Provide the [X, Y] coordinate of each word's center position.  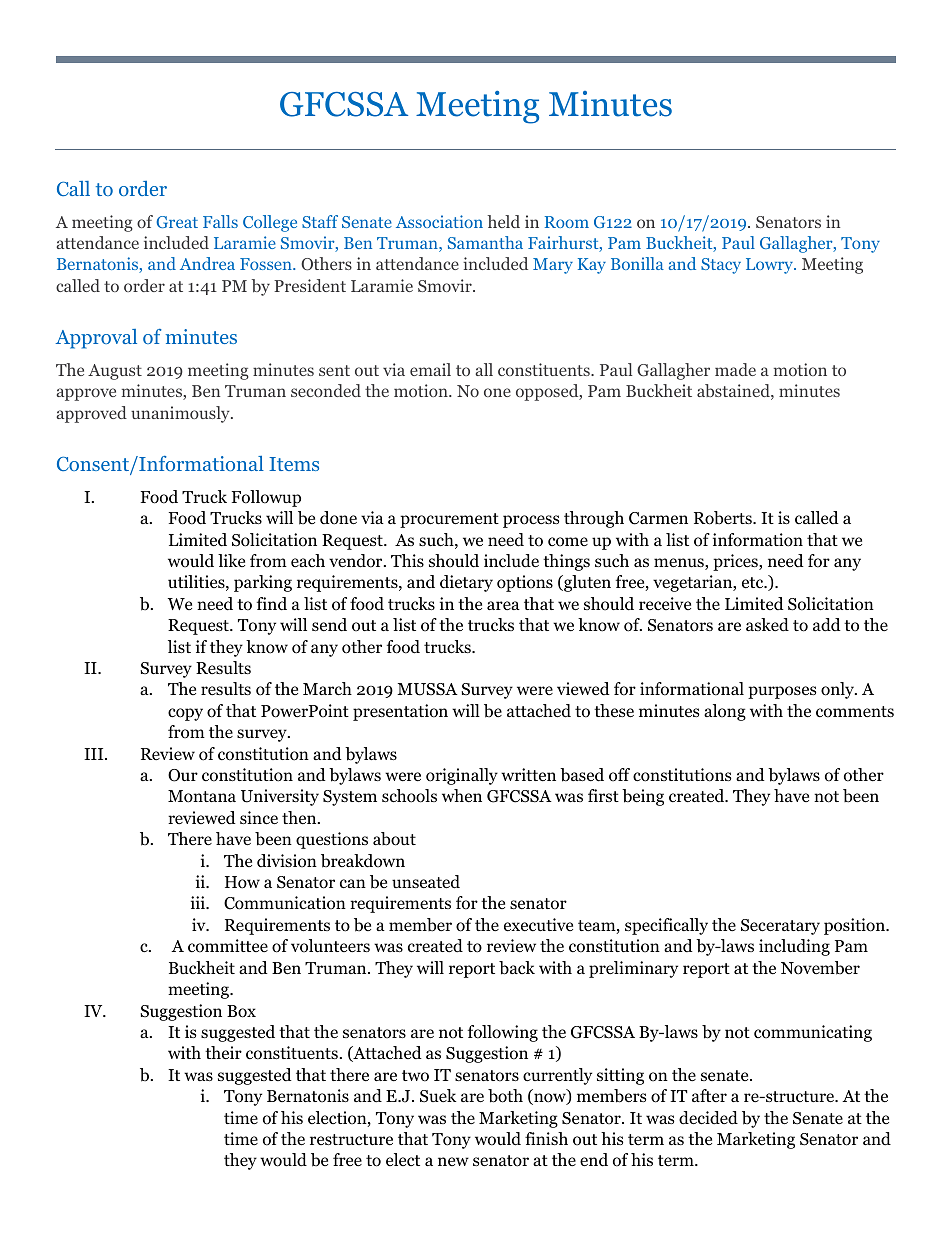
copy [185, 714]
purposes [782, 692]
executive [538, 924]
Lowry [770, 266]
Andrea [207, 263]
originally [462, 776]
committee [228, 946]
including [794, 947]
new [453, 1161]
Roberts [724, 518]
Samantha [485, 242]
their [223, 1052]
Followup [266, 498]
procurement [449, 520]
